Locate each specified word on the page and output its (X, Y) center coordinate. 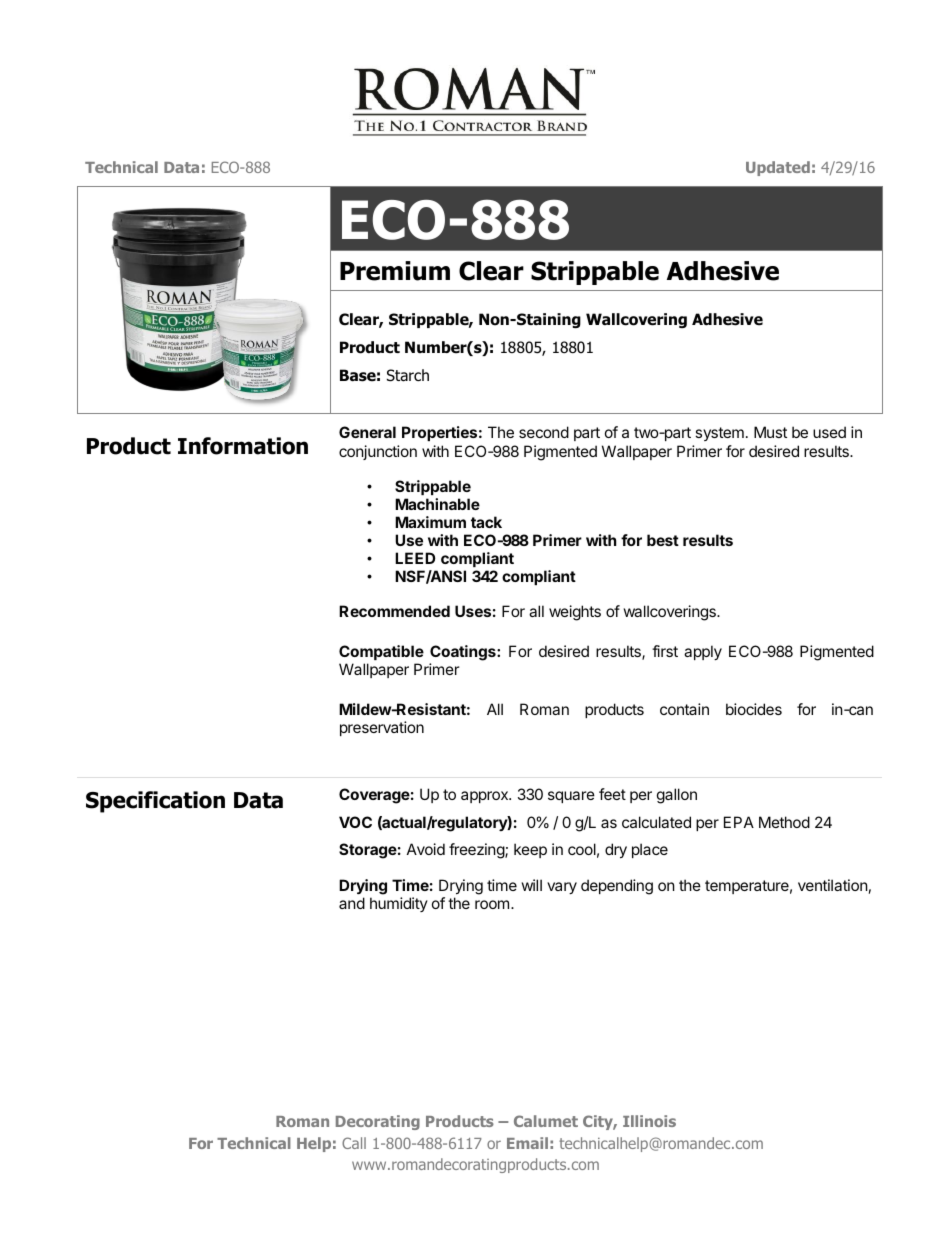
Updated (778, 168)
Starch (408, 375)
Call (354, 1143)
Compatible (381, 652)
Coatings (464, 654)
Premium (395, 271)
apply (703, 652)
